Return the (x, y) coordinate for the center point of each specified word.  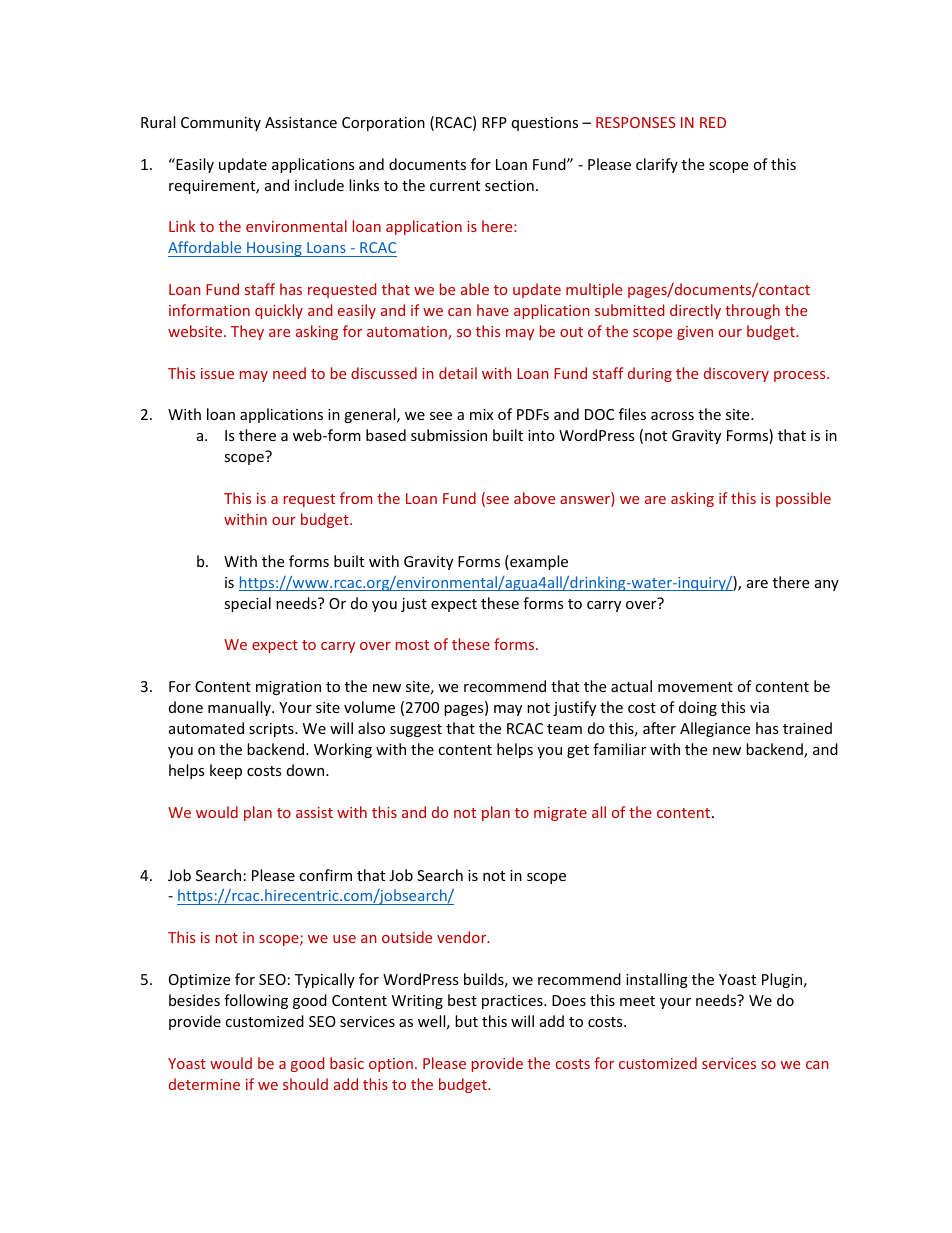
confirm (325, 875)
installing (657, 980)
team (564, 729)
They (247, 332)
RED (713, 122)
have (493, 310)
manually (240, 708)
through (752, 311)
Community (221, 124)
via (759, 707)
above (534, 498)
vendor (463, 937)
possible (803, 499)
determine (204, 1084)
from (356, 498)
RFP (494, 122)
